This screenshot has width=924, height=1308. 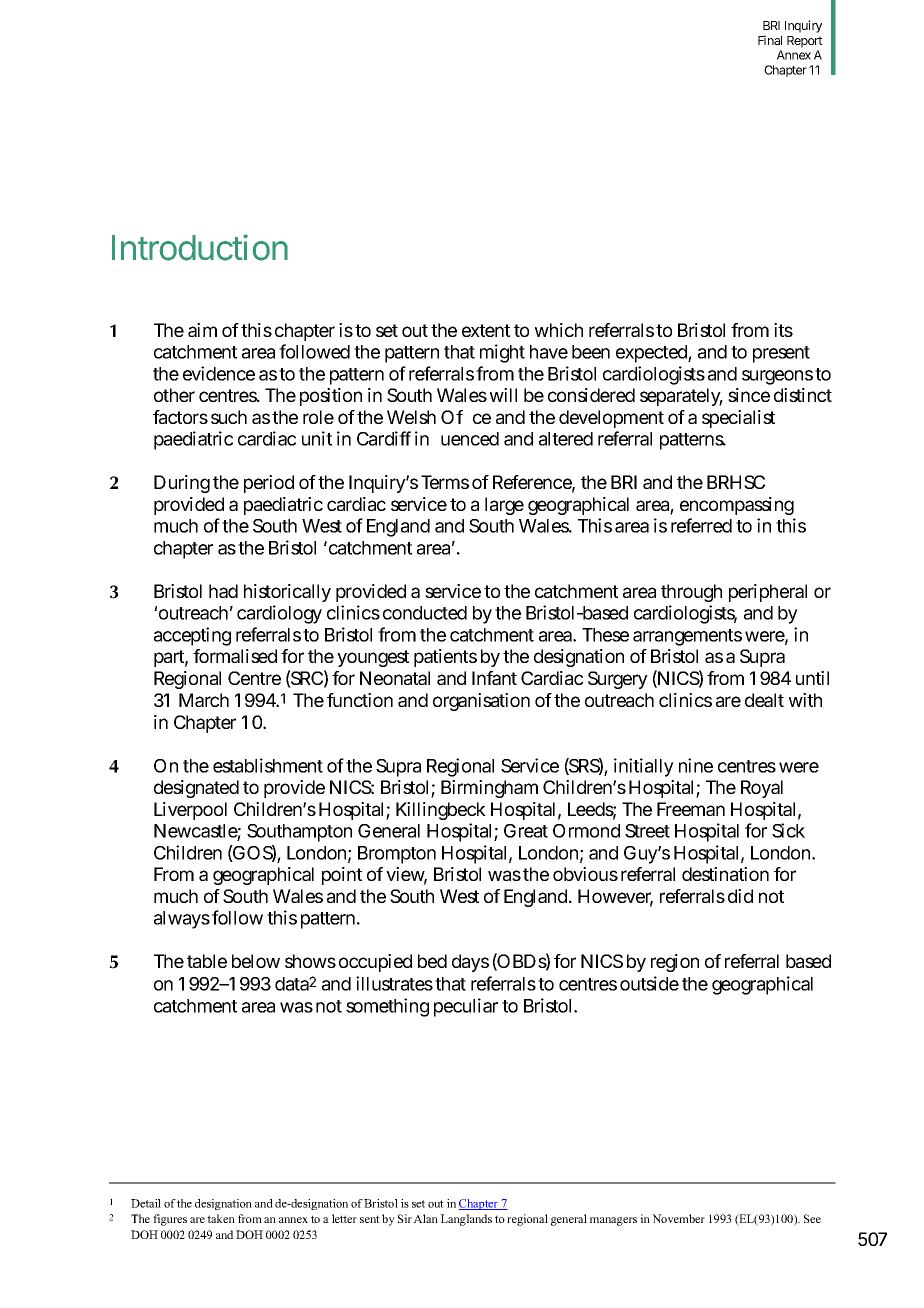 I want to click on Liverpool, so click(x=190, y=811).
